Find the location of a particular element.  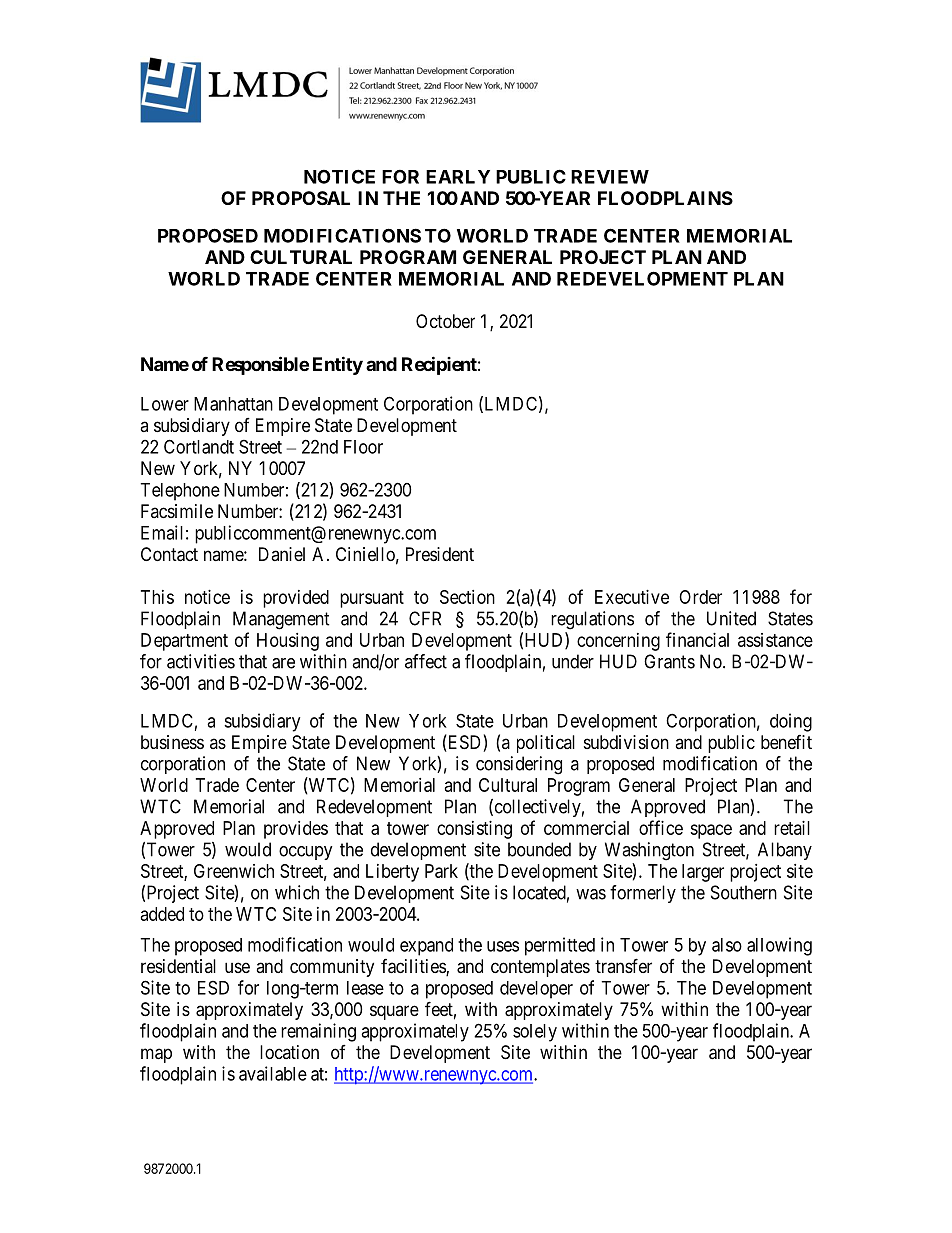

activities is located at coordinates (201, 661).
